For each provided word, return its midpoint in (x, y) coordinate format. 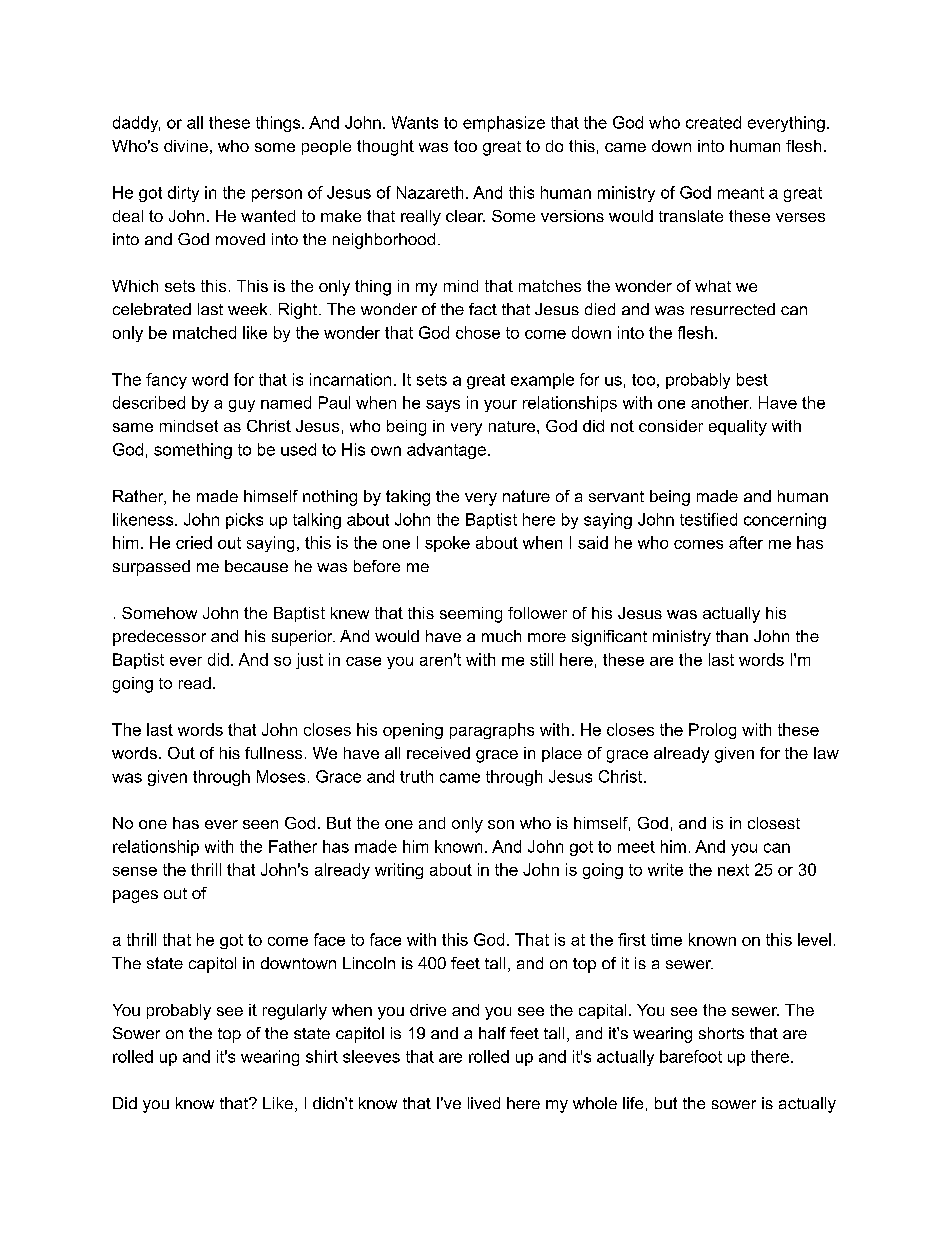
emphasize (504, 124)
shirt (322, 1056)
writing (399, 871)
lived (484, 1103)
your (500, 406)
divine (186, 146)
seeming (471, 615)
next (733, 870)
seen (260, 824)
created (713, 122)
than (732, 636)
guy (242, 406)
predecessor (159, 638)
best (752, 379)
